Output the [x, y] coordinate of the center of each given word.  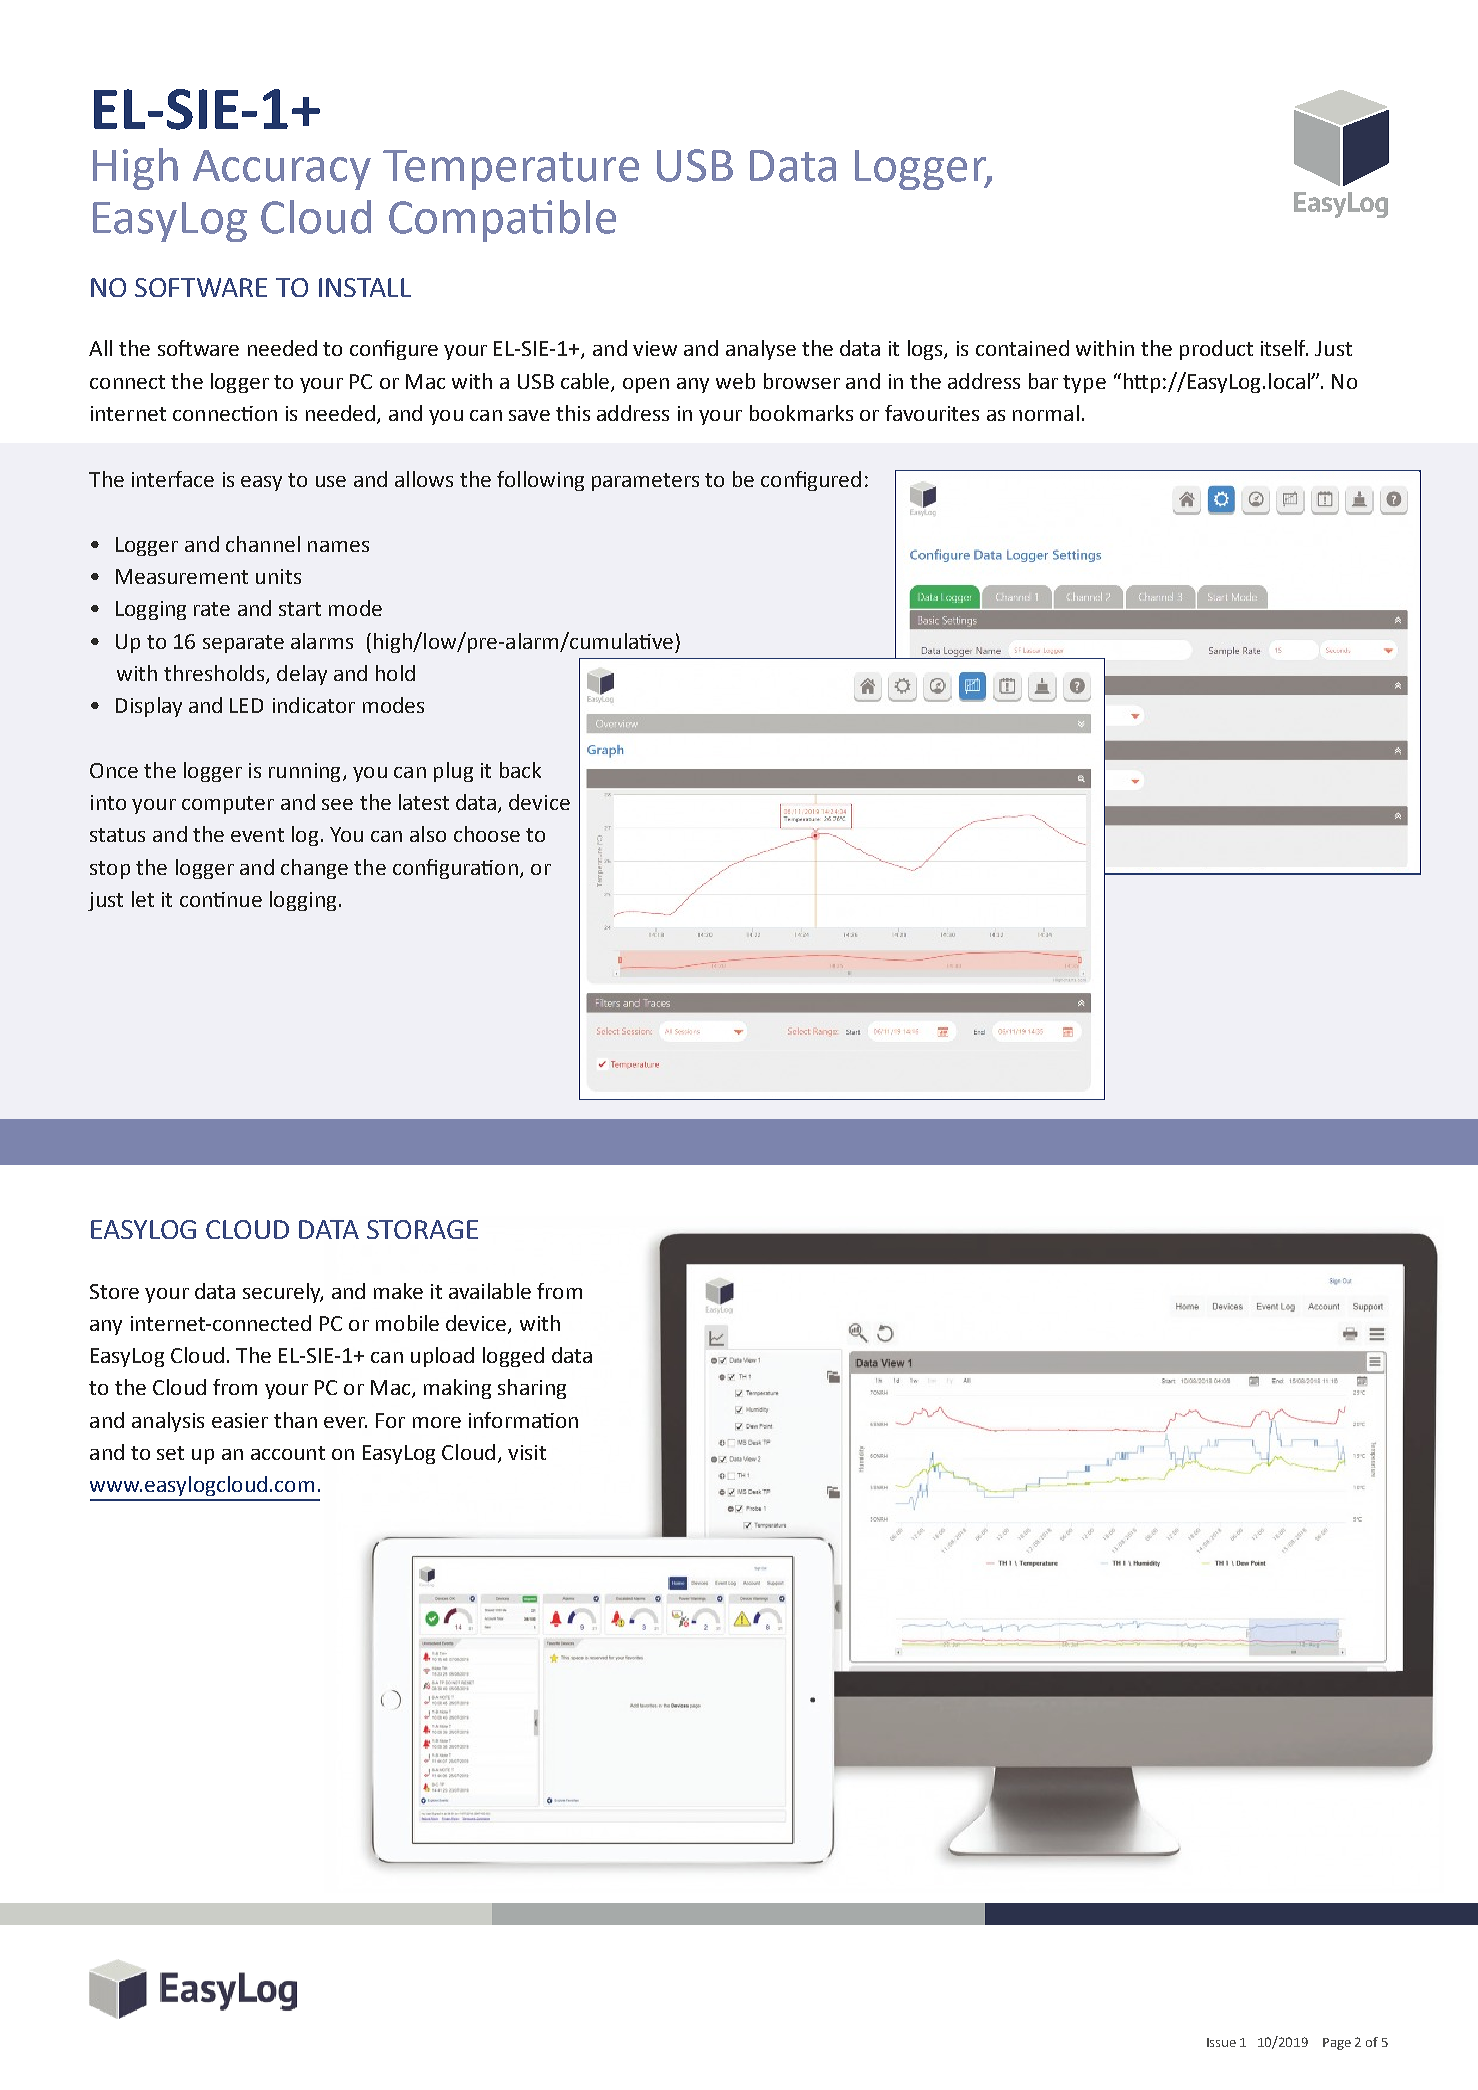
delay [302, 675]
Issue [1221, 2042]
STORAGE [422, 1229]
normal [1046, 413]
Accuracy [282, 170]
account [288, 1453]
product [1216, 350]
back [520, 770]
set [170, 1453]
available [490, 1291]
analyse [761, 350]
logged [513, 1357]
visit [527, 1452]
